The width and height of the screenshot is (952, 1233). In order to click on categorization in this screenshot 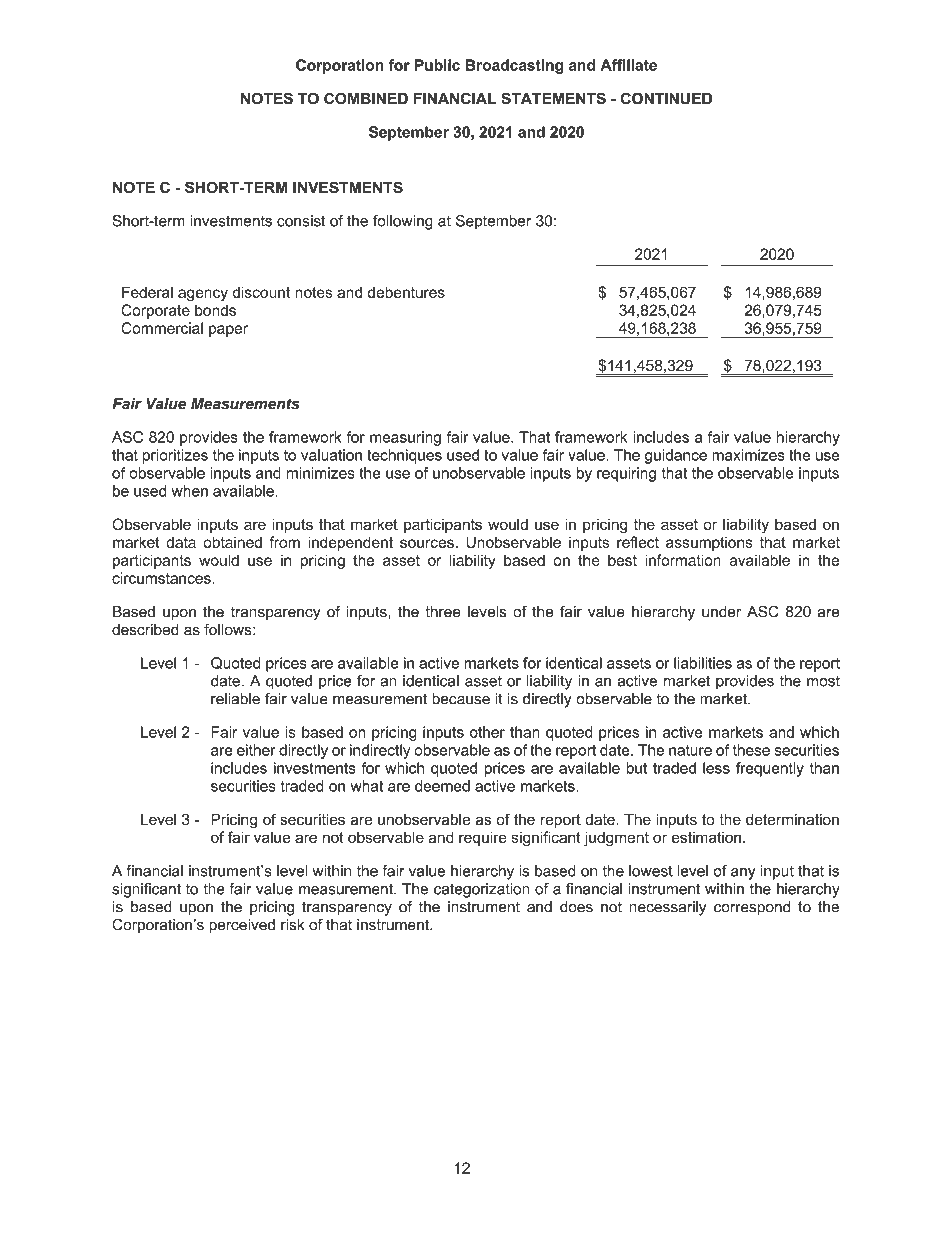, I will do `click(482, 890)`.
